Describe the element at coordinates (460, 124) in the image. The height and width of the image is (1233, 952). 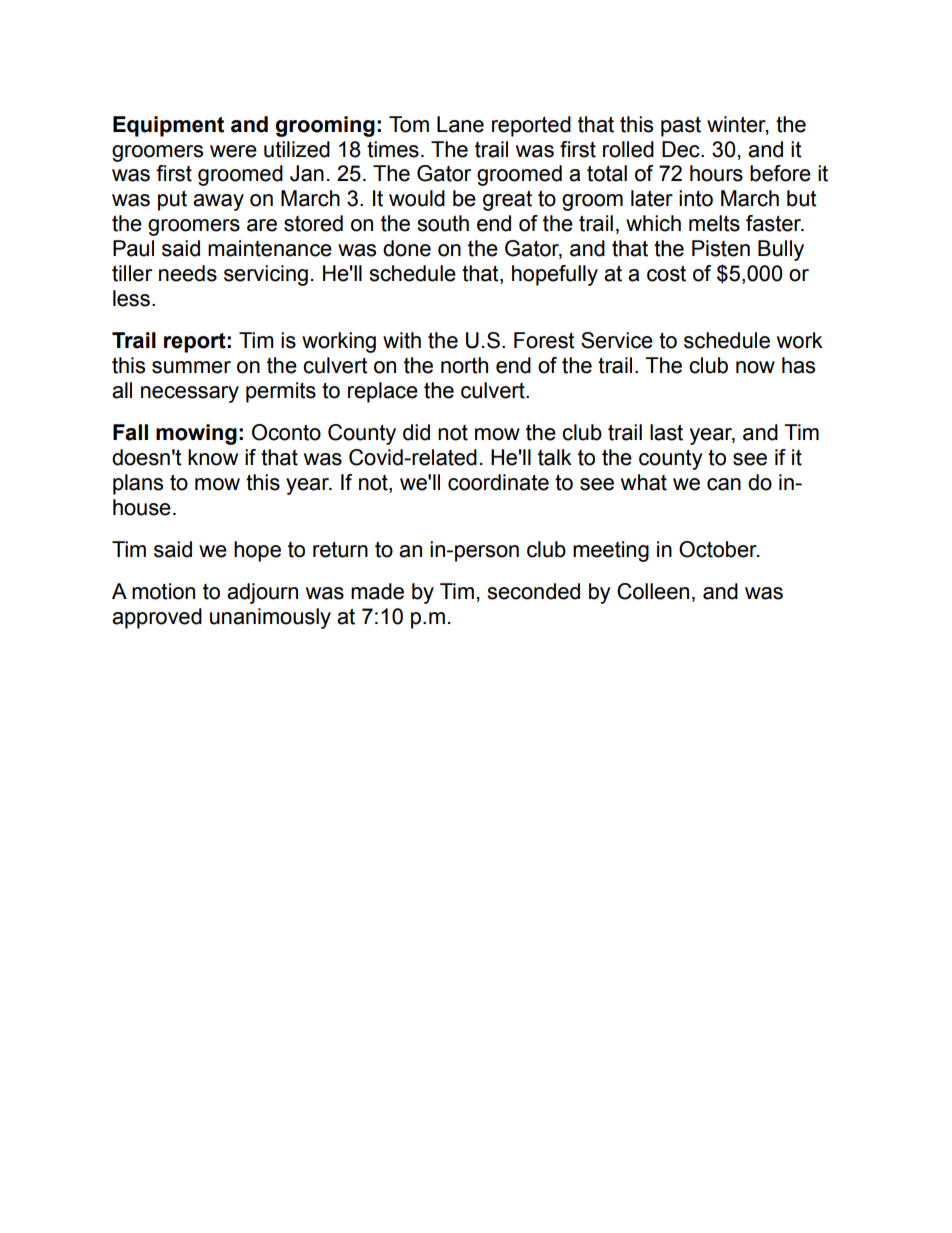
I see `Lane` at that location.
